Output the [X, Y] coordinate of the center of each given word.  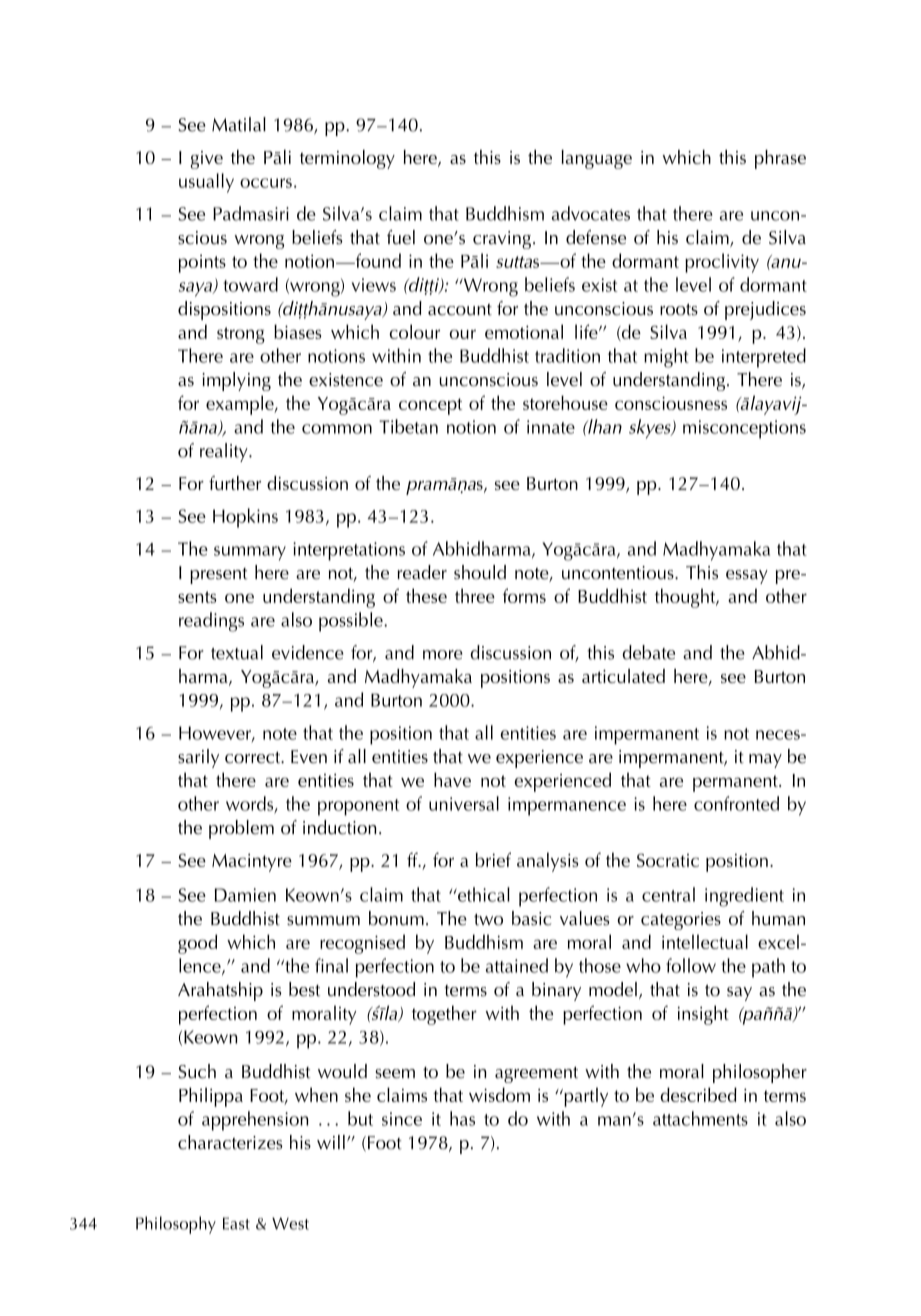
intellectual [705, 941]
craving [502, 240]
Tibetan [408, 426]
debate [649, 652]
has [462, 1118]
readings [211, 622]
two [488, 920]
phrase [780, 159]
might [666, 358]
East [236, 1223]
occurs [266, 183]
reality [225, 452]
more [443, 655]
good [197, 944]
